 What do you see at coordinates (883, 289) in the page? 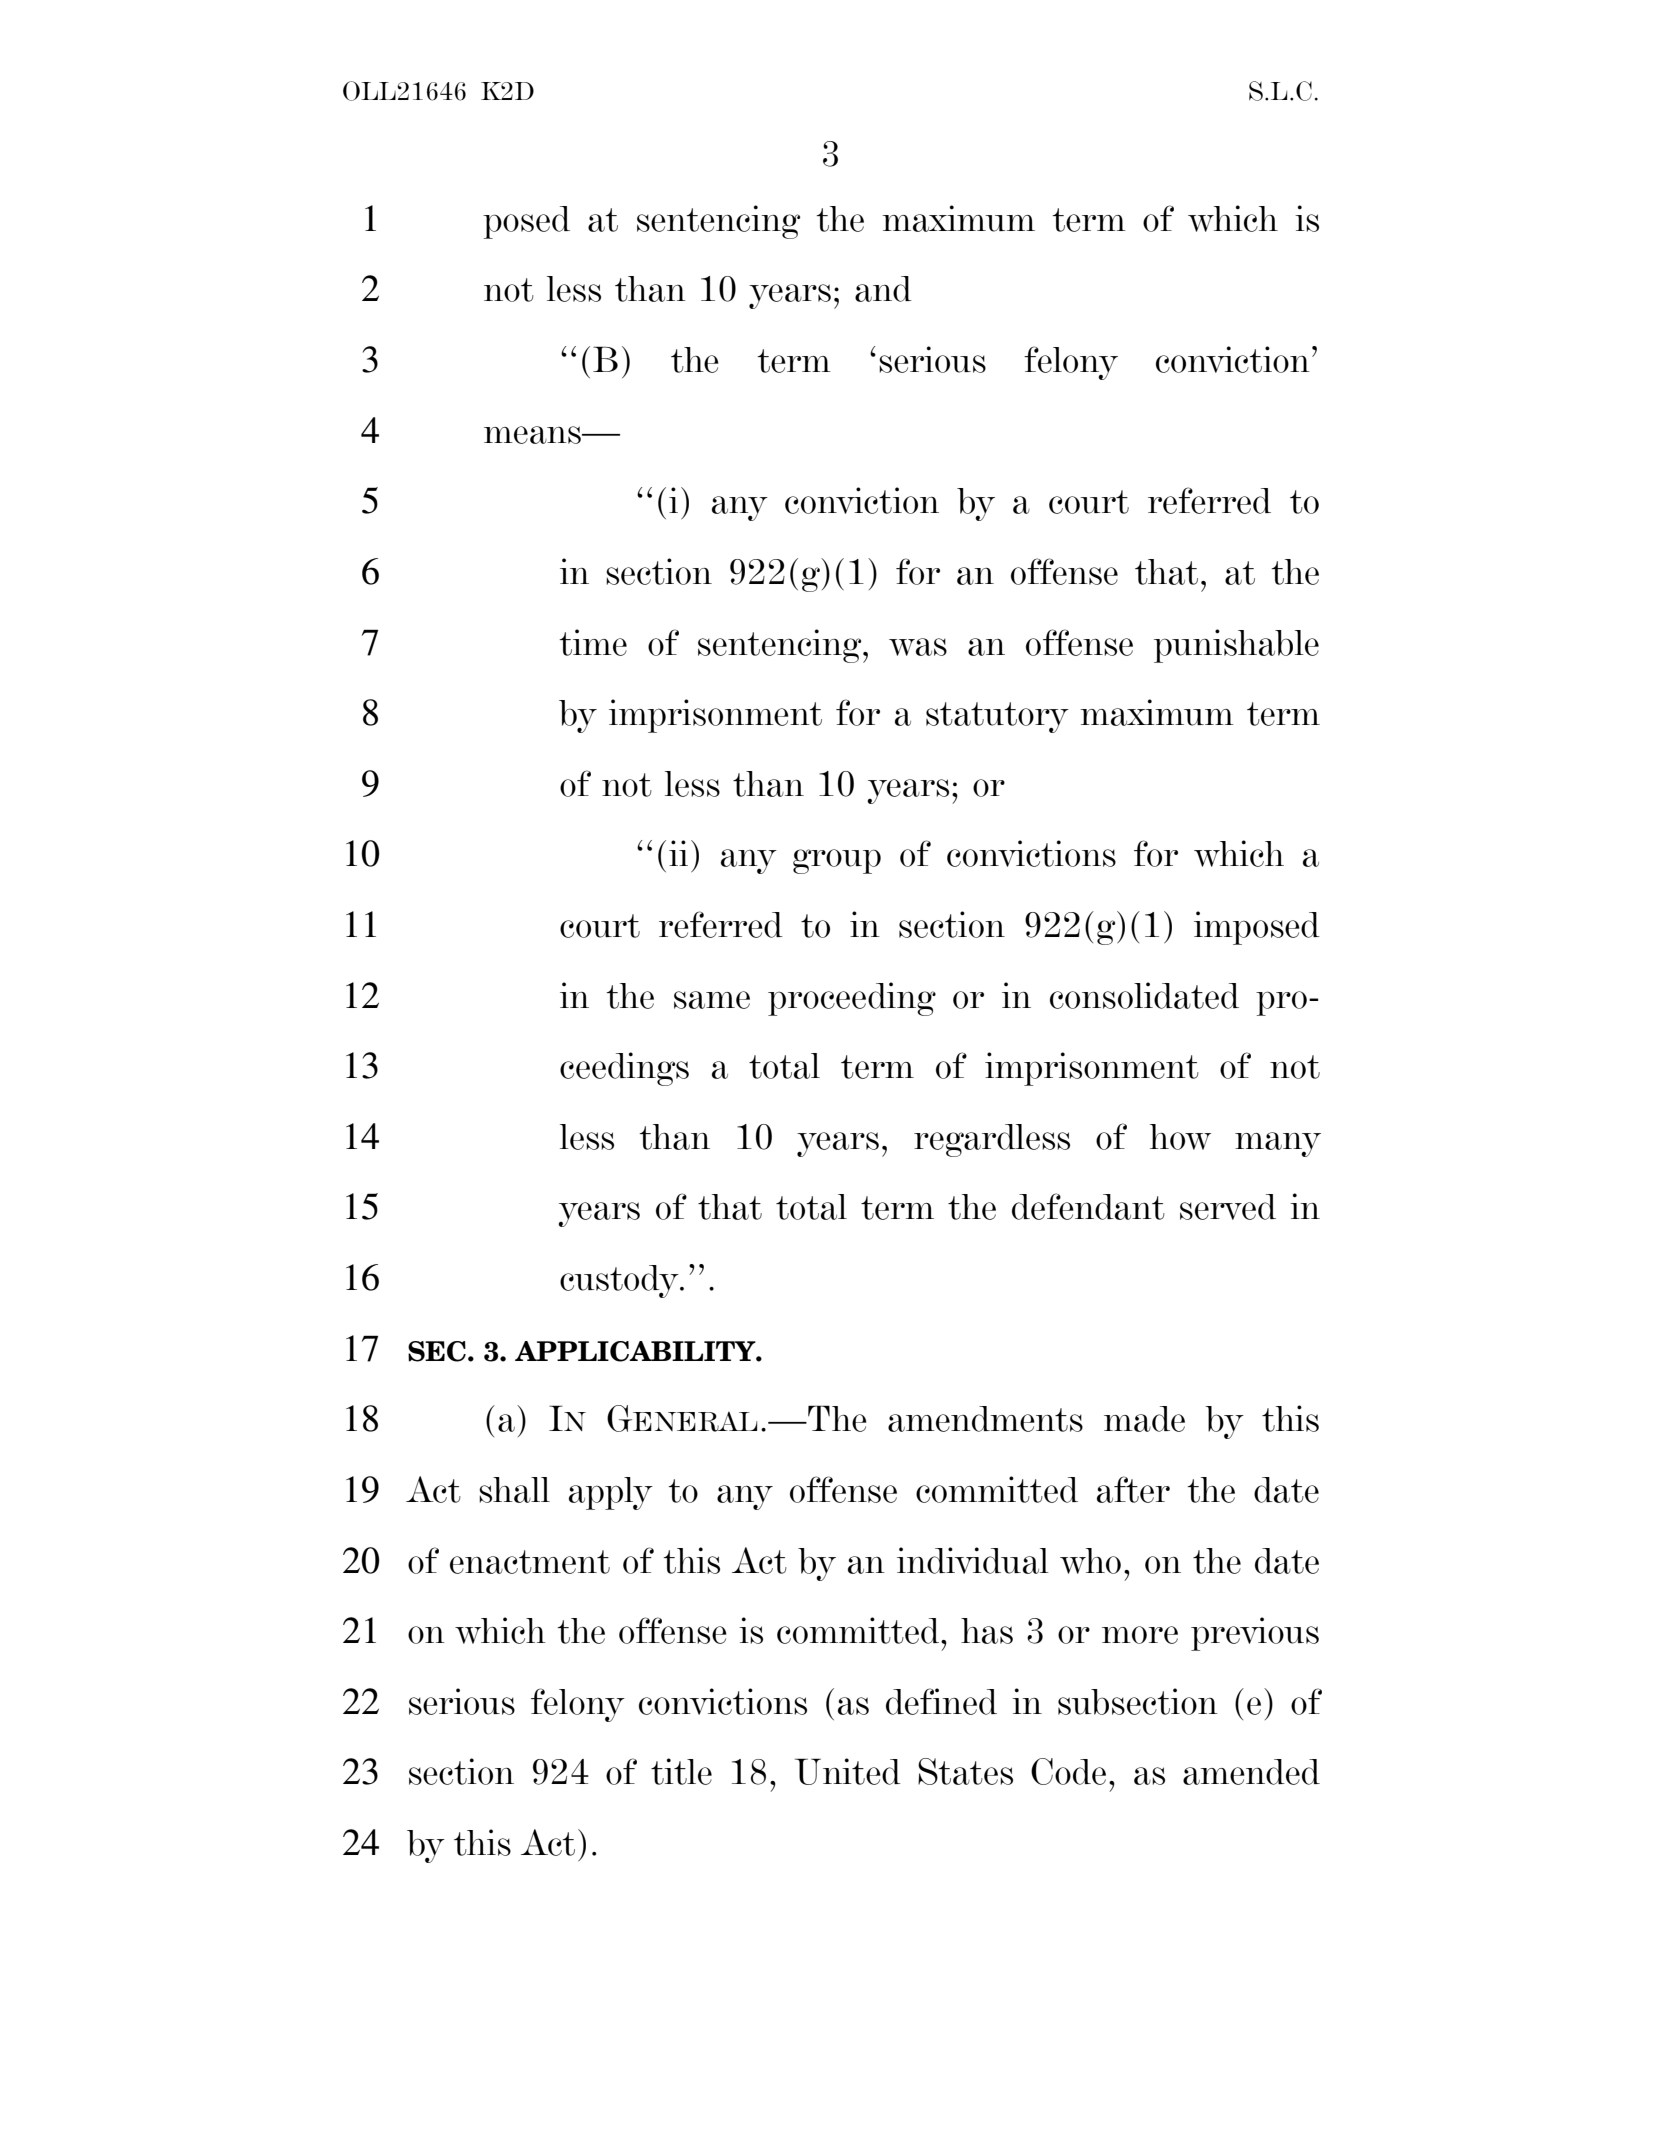
I see `and` at bounding box center [883, 289].
